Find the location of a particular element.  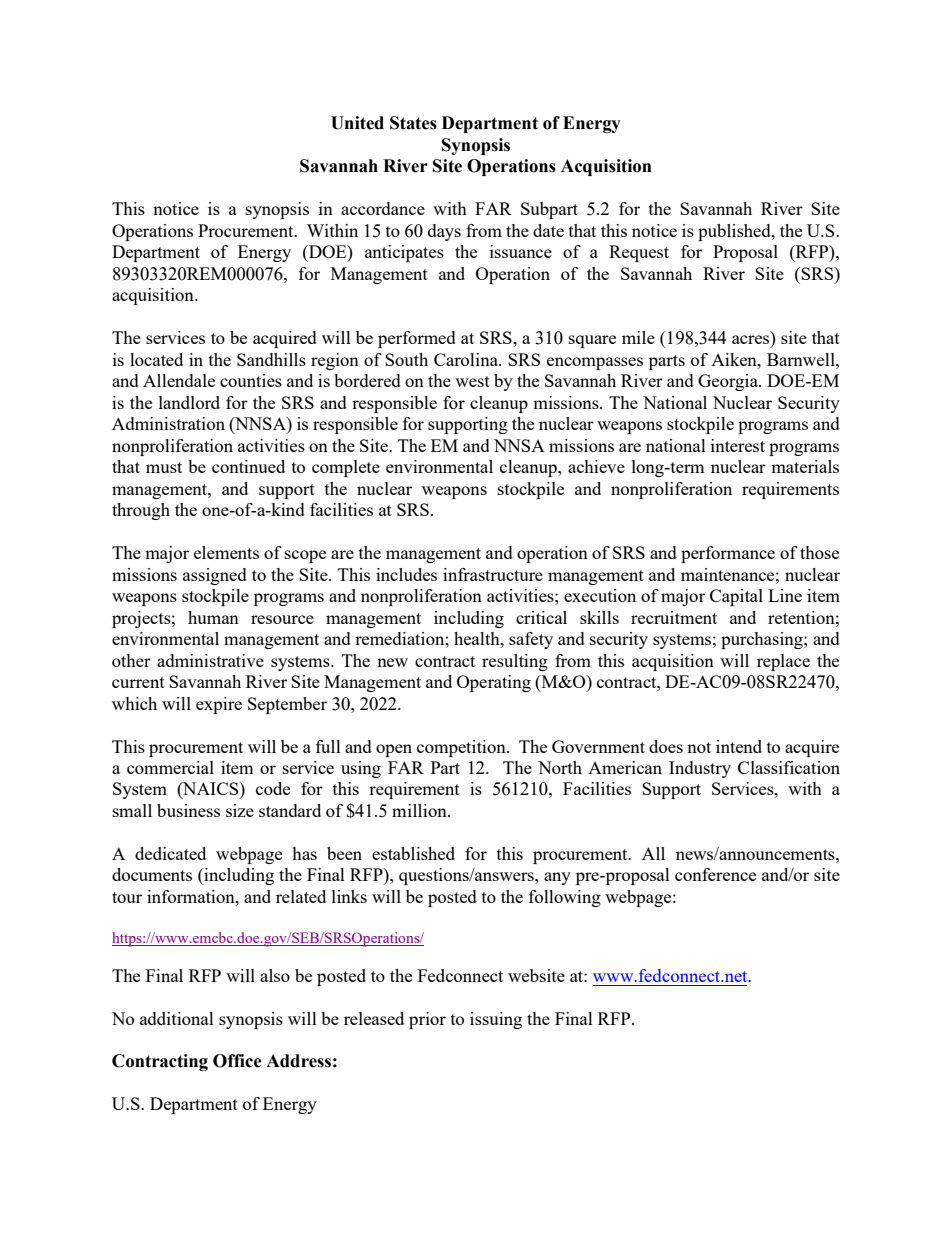

additional is located at coordinates (177, 1018).
